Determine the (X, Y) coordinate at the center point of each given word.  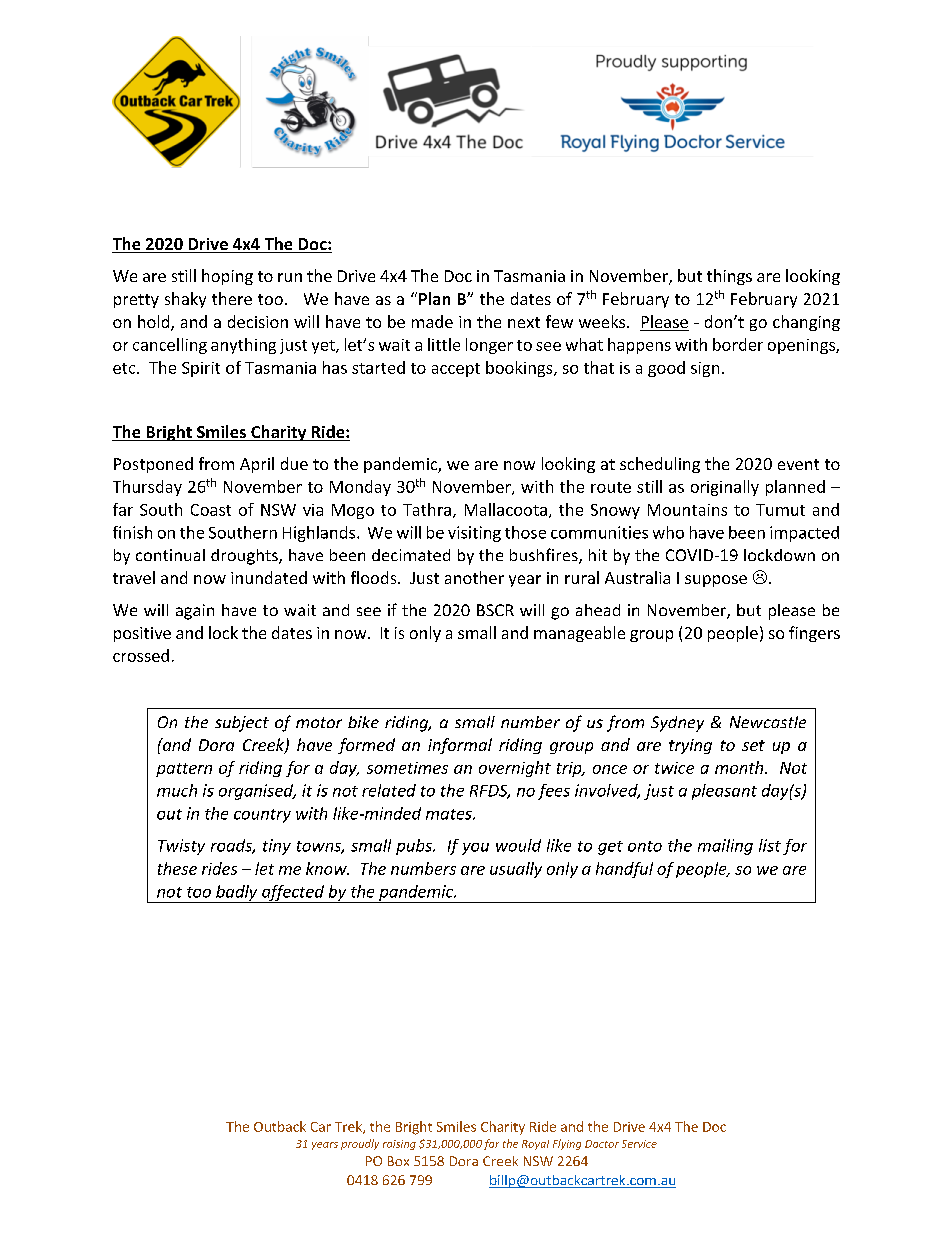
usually (516, 870)
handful (624, 870)
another (474, 577)
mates (450, 814)
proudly (360, 1144)
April (257, 465)
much (177, 790)
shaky (185, 300)
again (195, 612)
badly (237, 894)
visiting (474, 534)
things (729, 277)
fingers (814, 634)
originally (725, 488)
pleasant (724, 792)
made (432, 321)
